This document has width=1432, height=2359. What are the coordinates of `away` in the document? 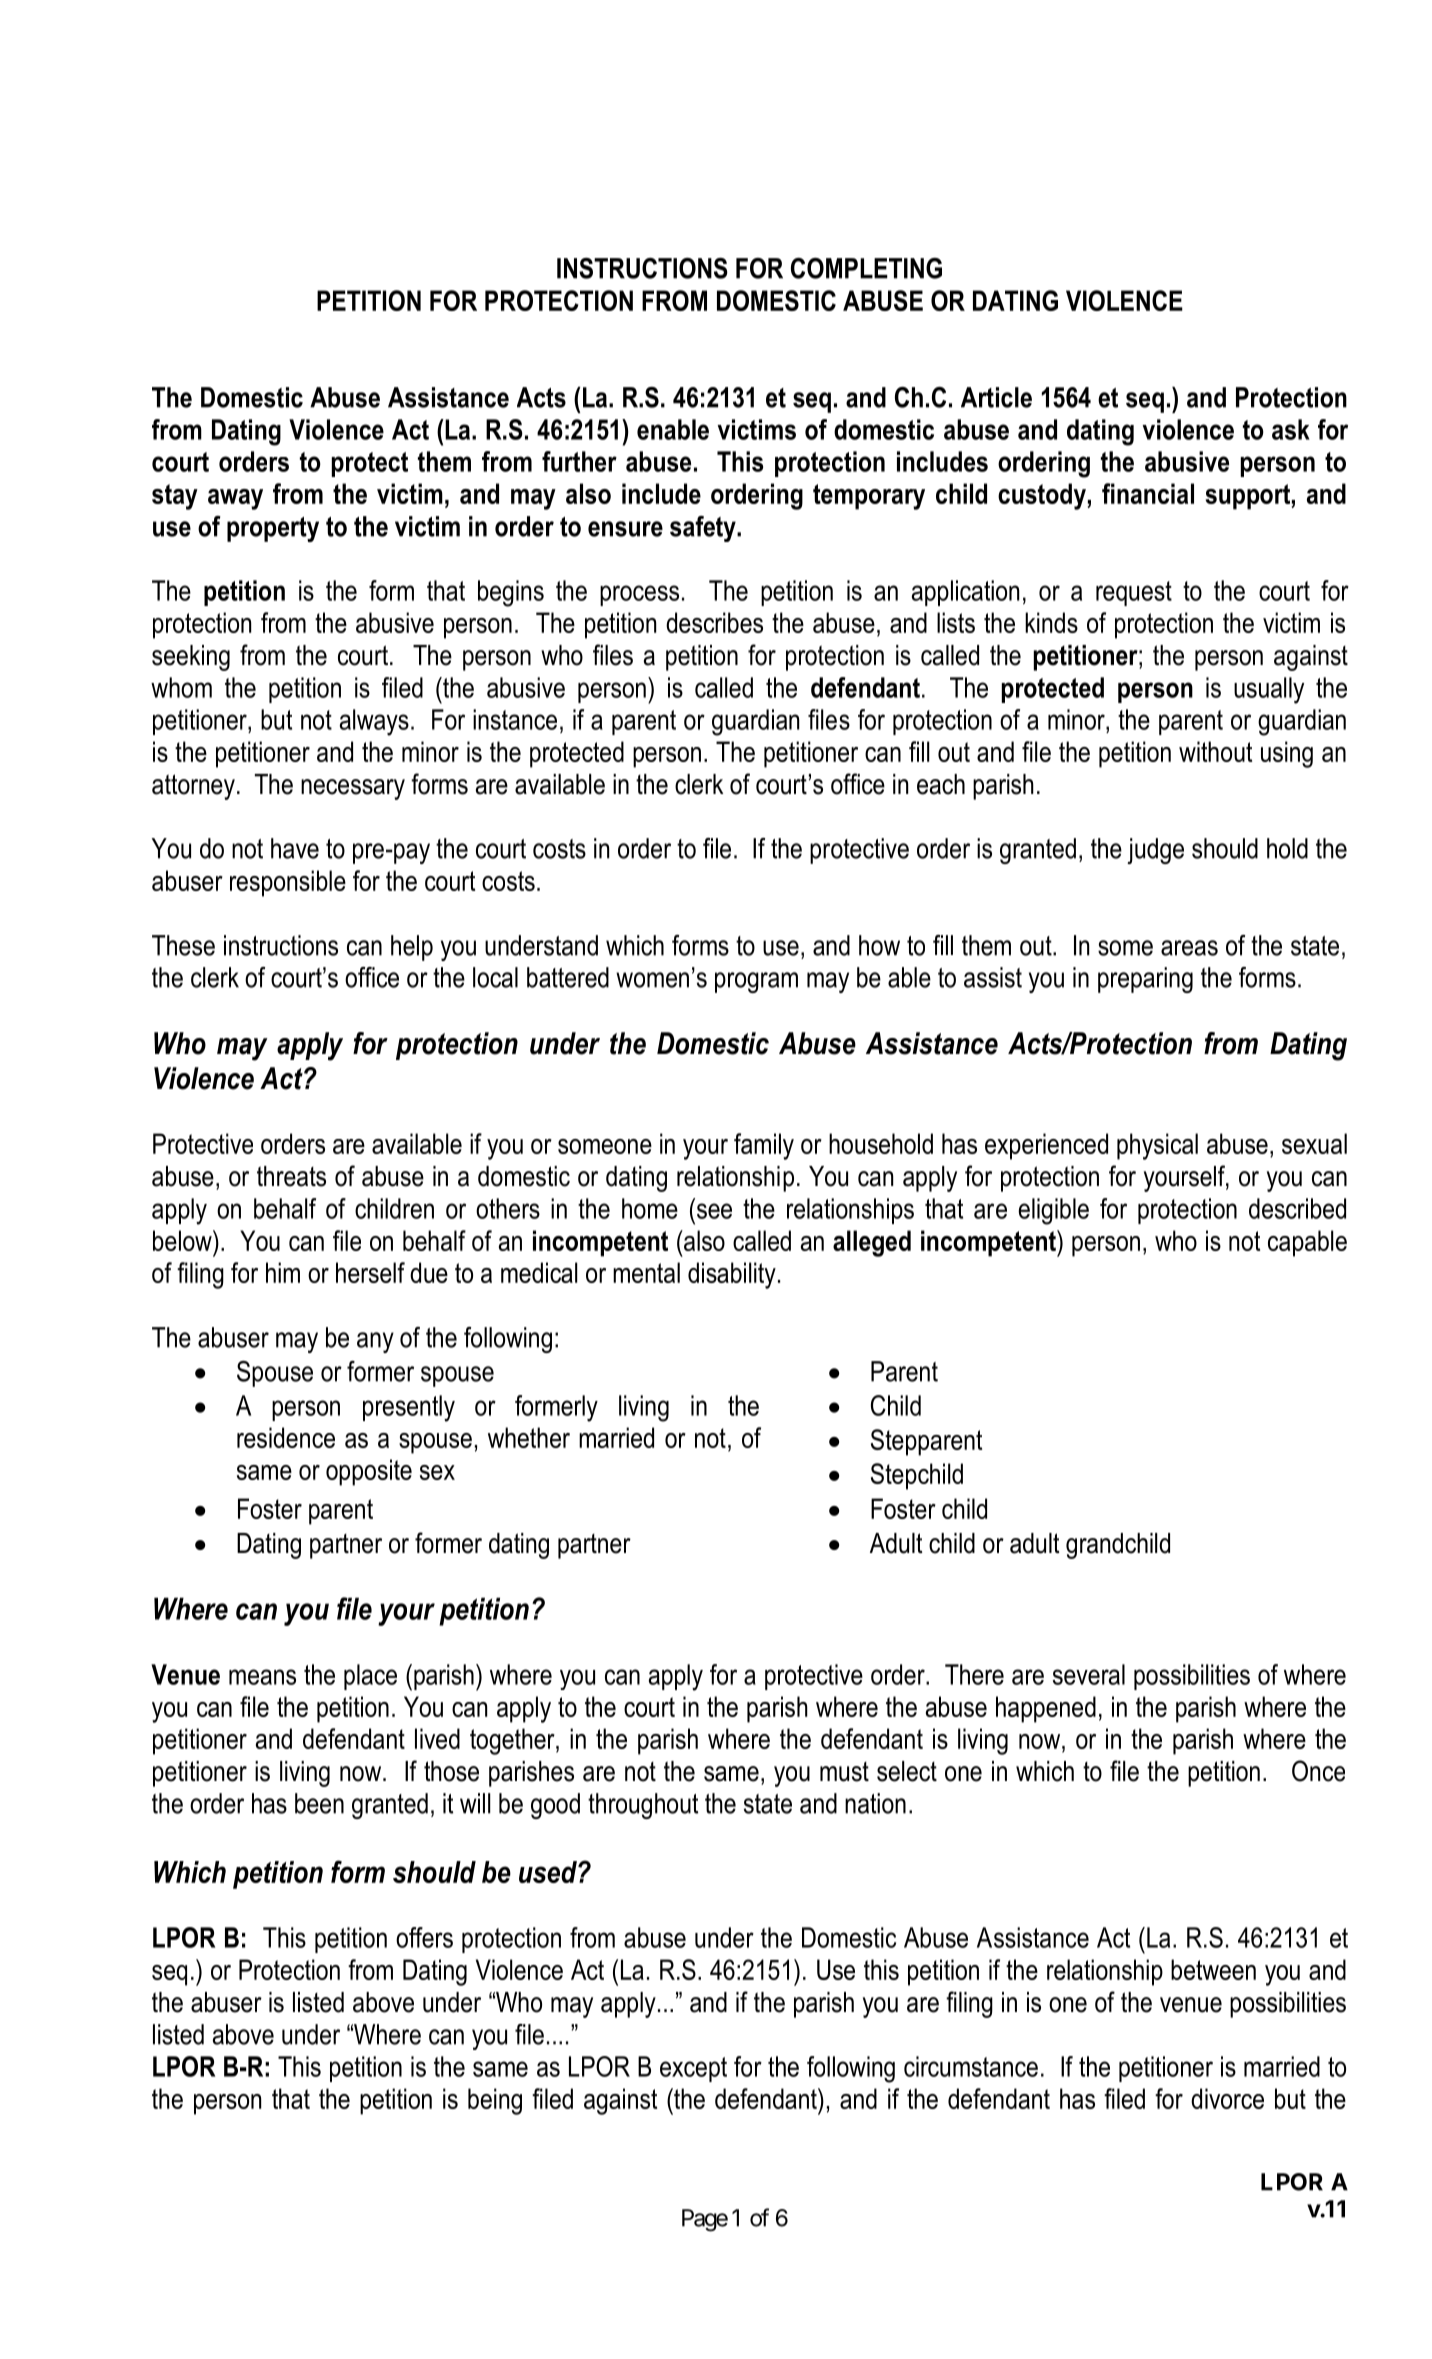 It's located at (235, 499).
